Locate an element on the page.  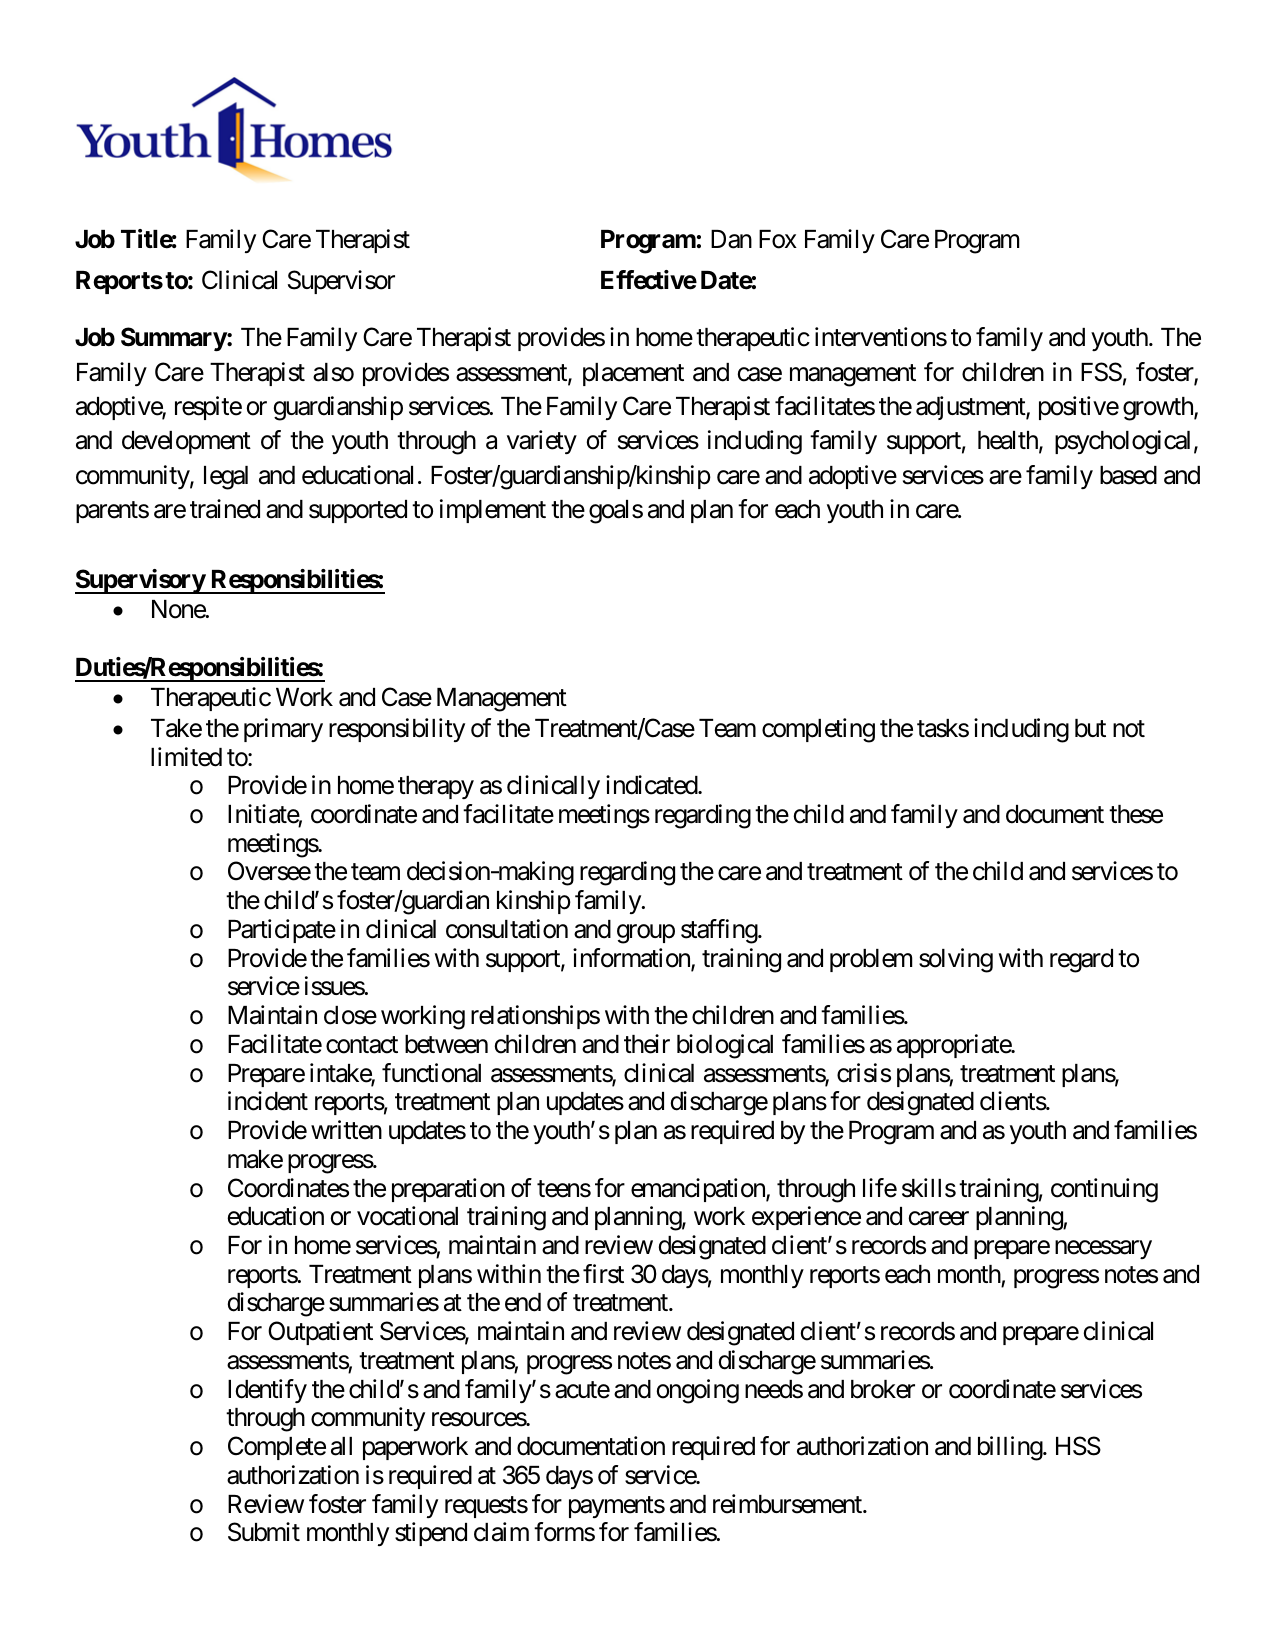
information is located at coordinates (632, 959).
